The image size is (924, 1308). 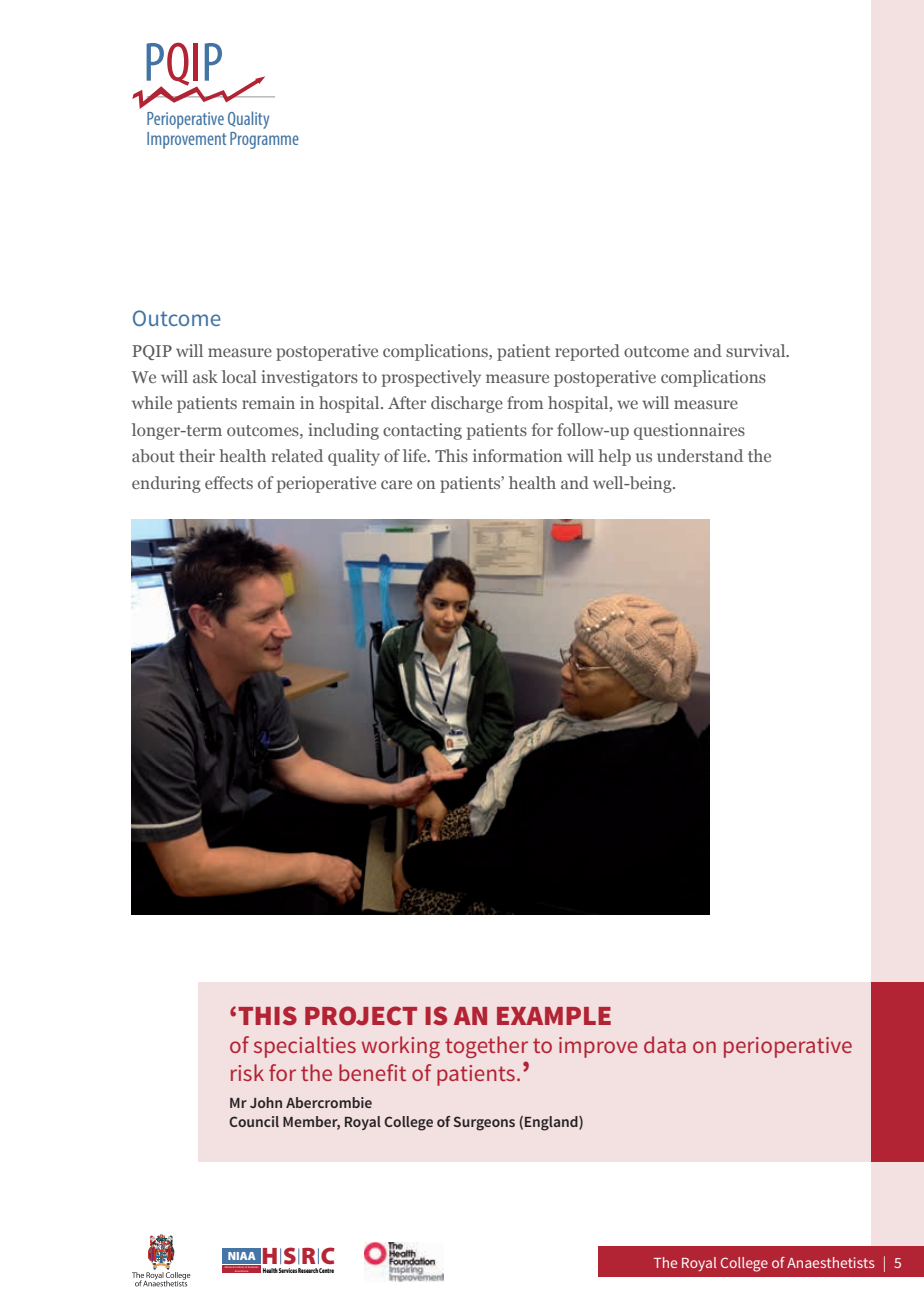 I want to click on care, so click(x=396, y=484).
